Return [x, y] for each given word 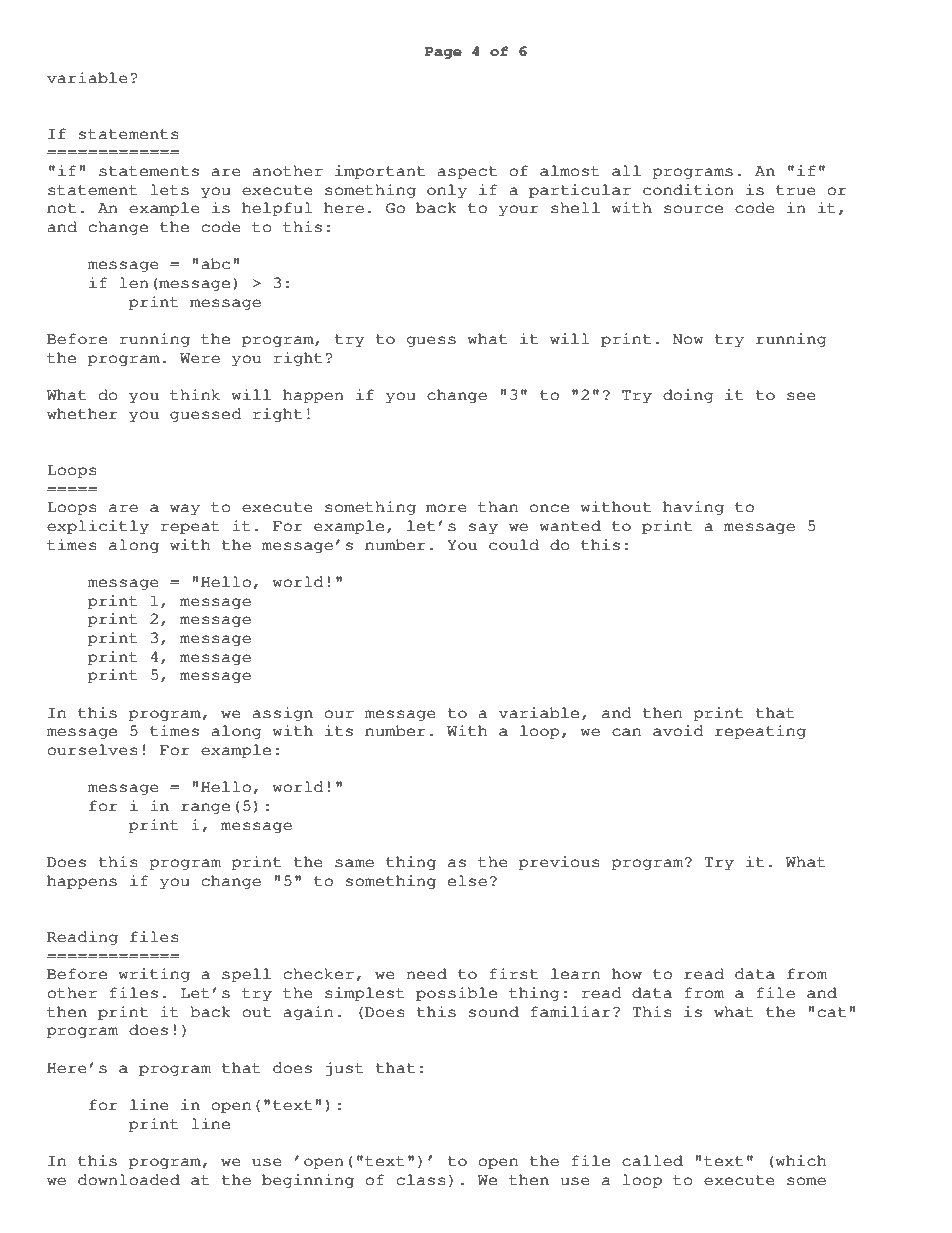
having [693, 508]
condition [688, 190]
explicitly [98, 527]
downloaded [129, 1180]
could [514, 545]
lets [170, 190]
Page [443, 53]
